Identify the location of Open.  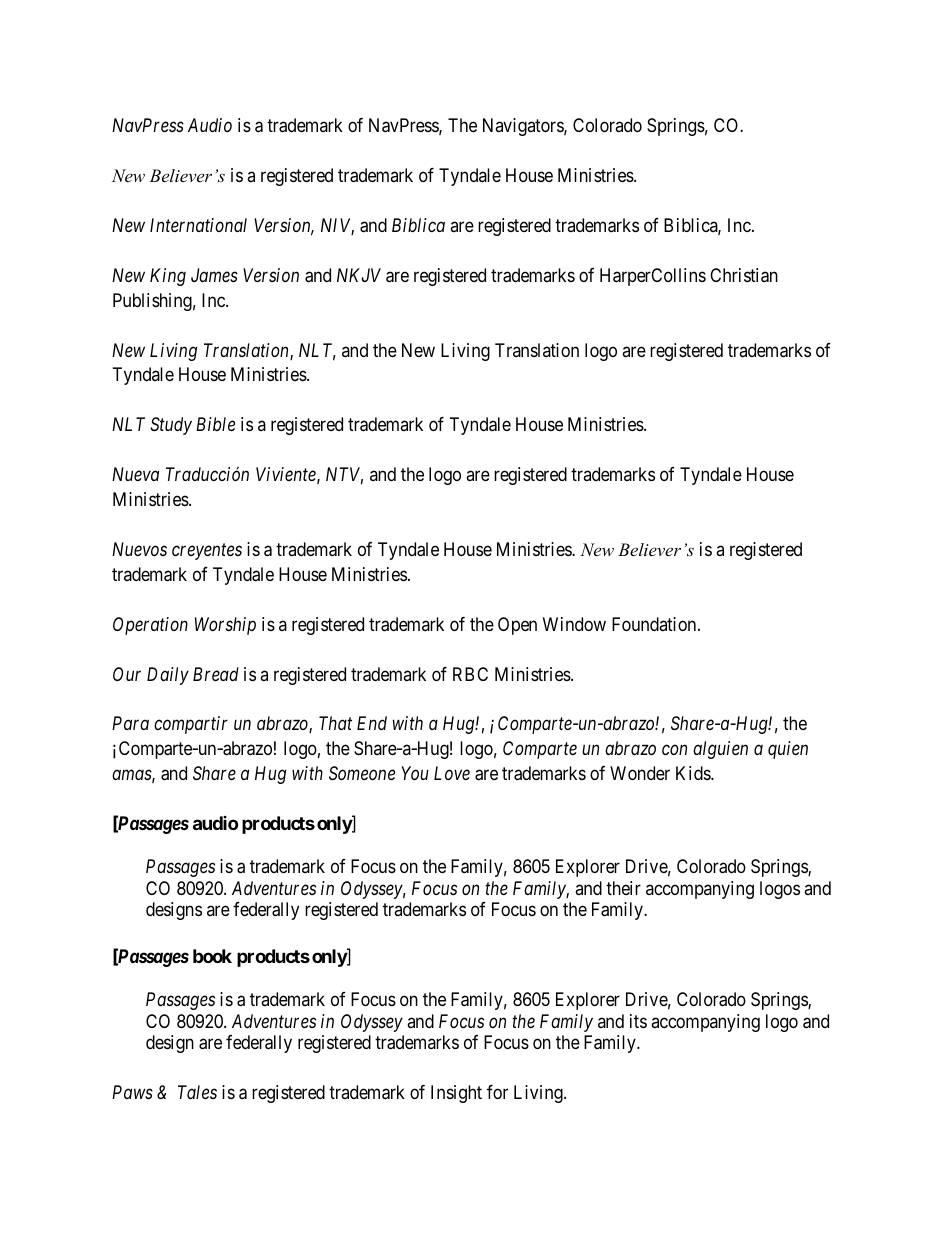
(517, 626).
